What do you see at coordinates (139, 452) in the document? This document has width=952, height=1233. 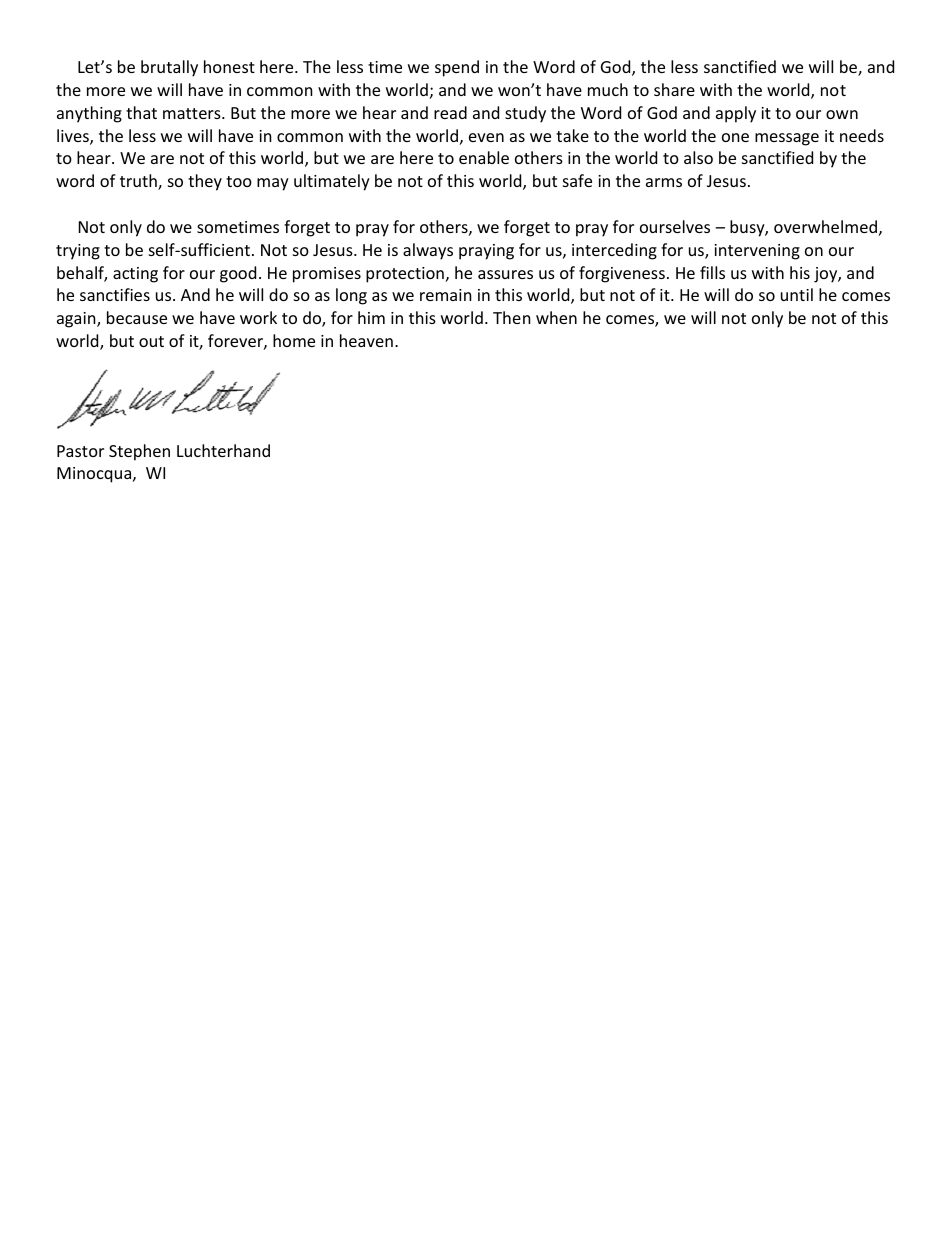 I see `Stephen` at bounding box center [139, 452].
